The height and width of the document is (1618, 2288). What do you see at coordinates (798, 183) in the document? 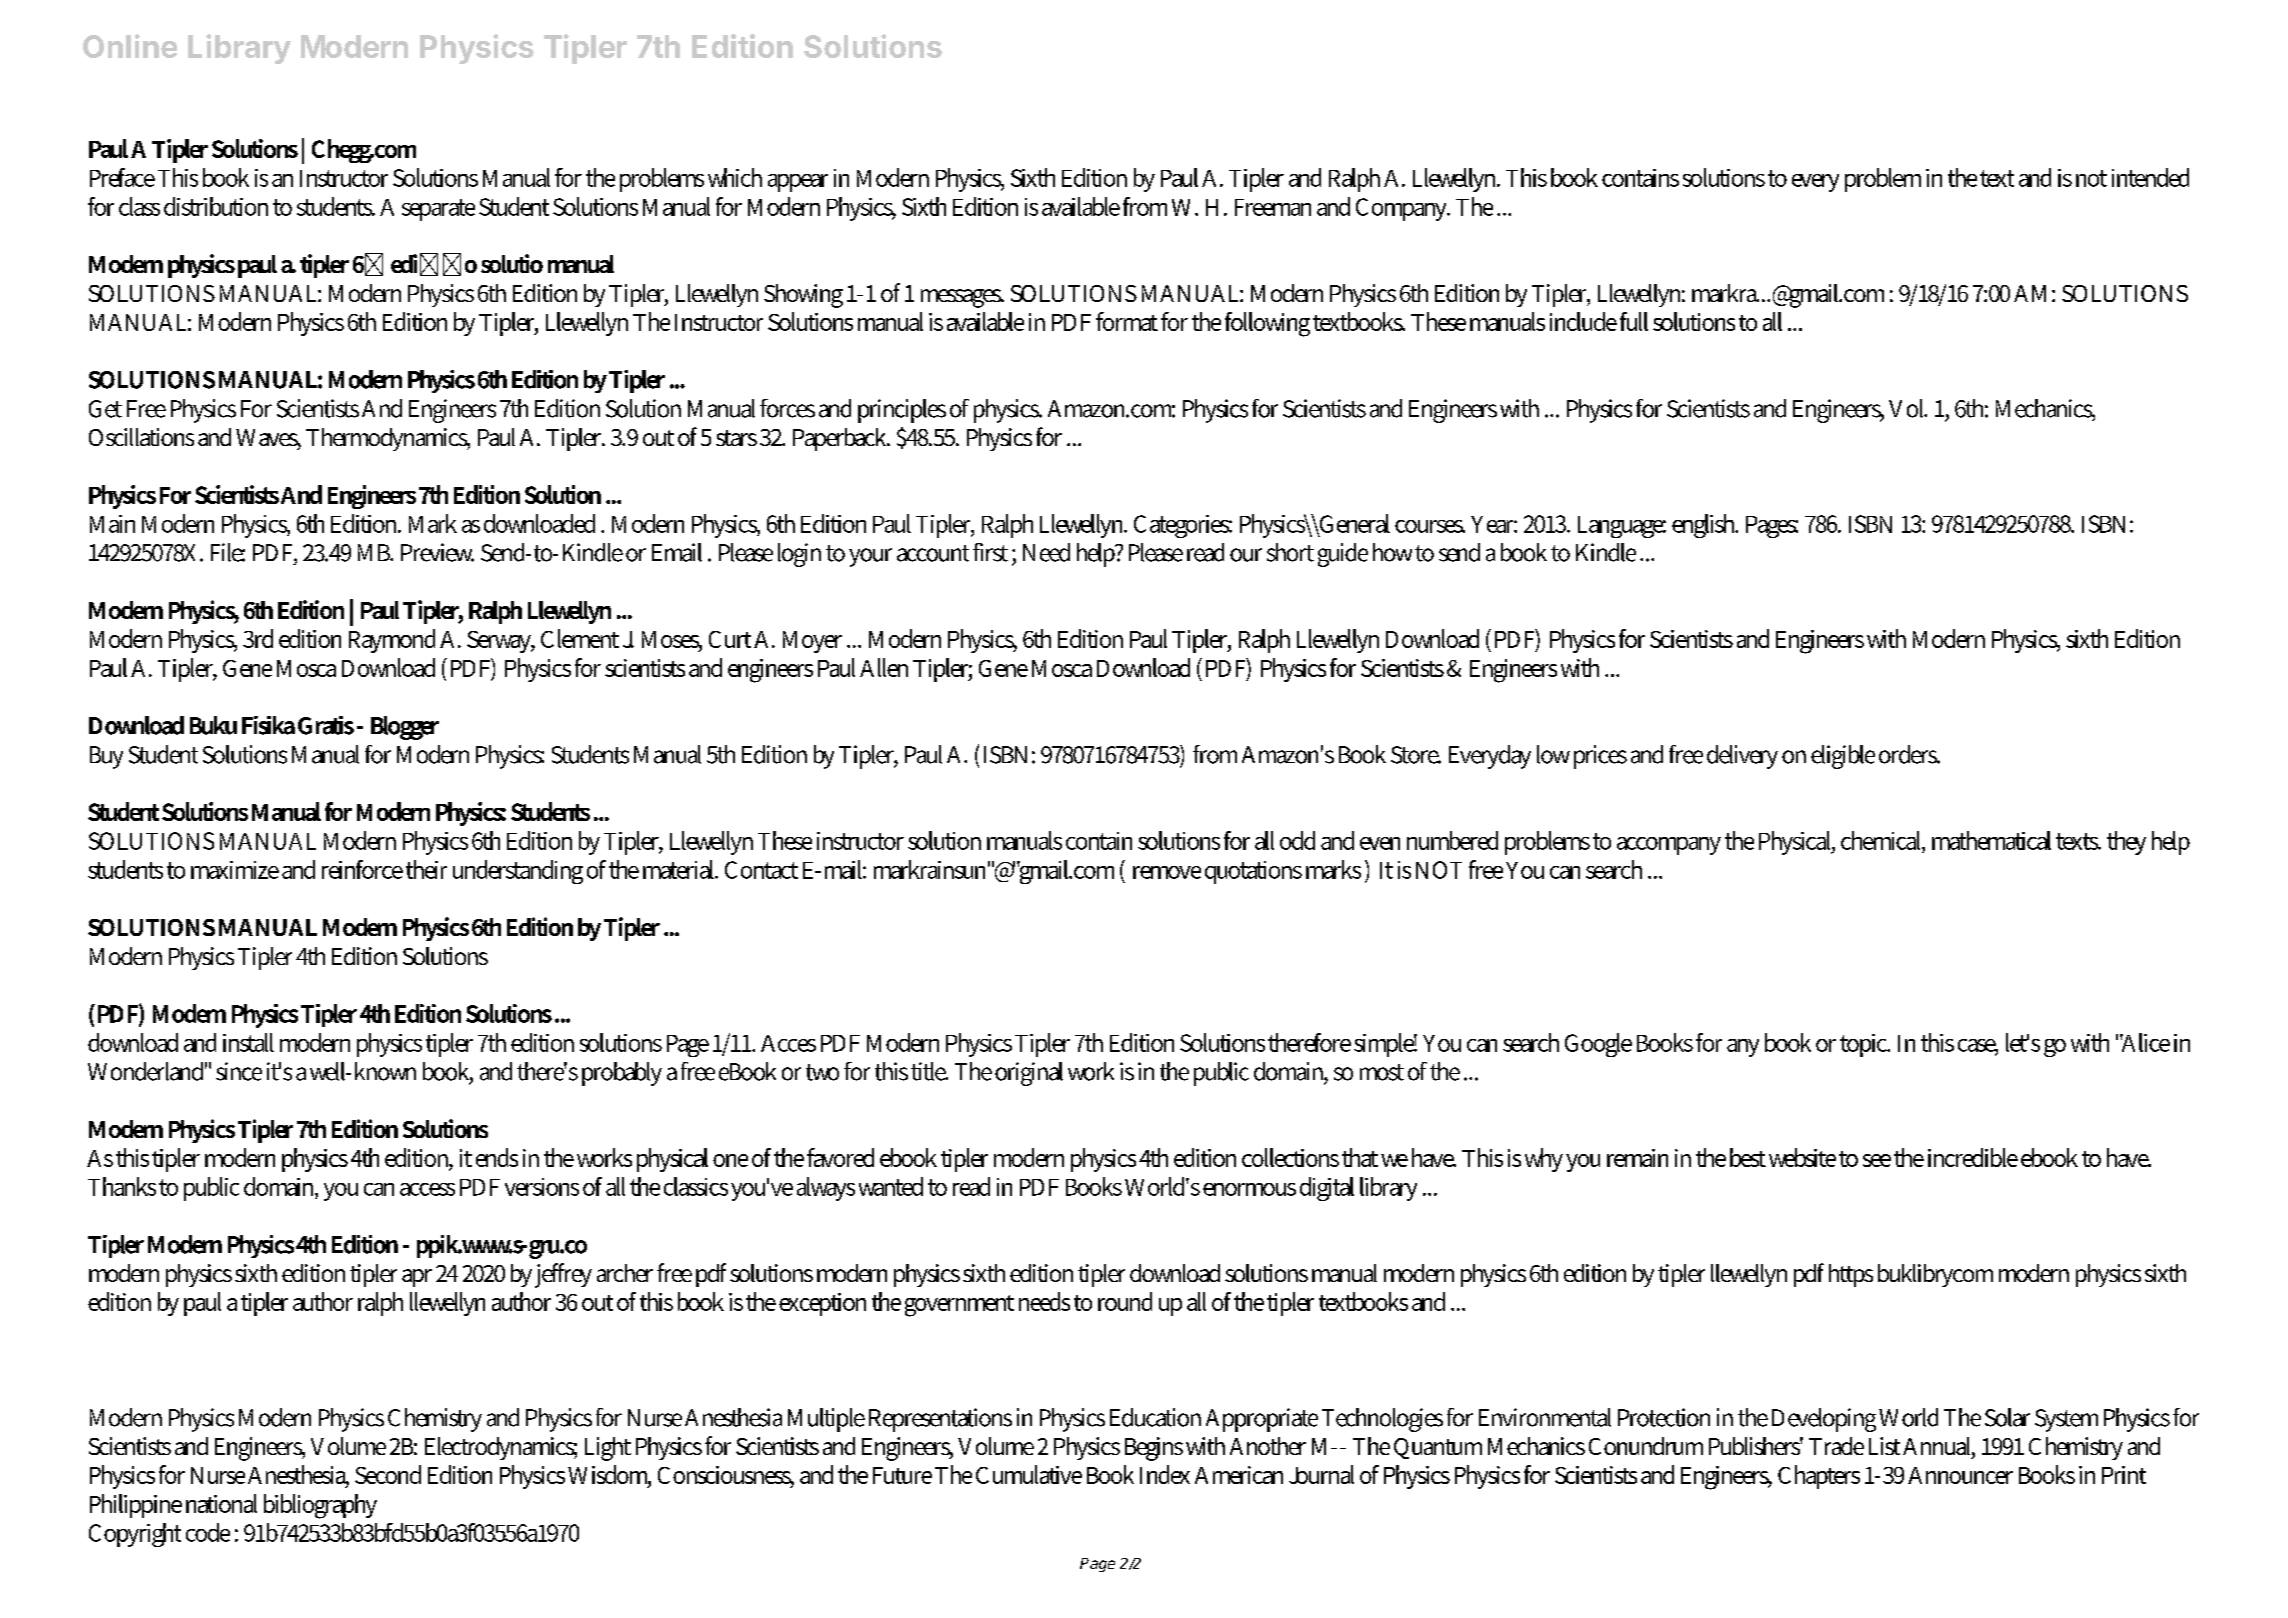
I see `appear` at bounding box center [798, 183].
